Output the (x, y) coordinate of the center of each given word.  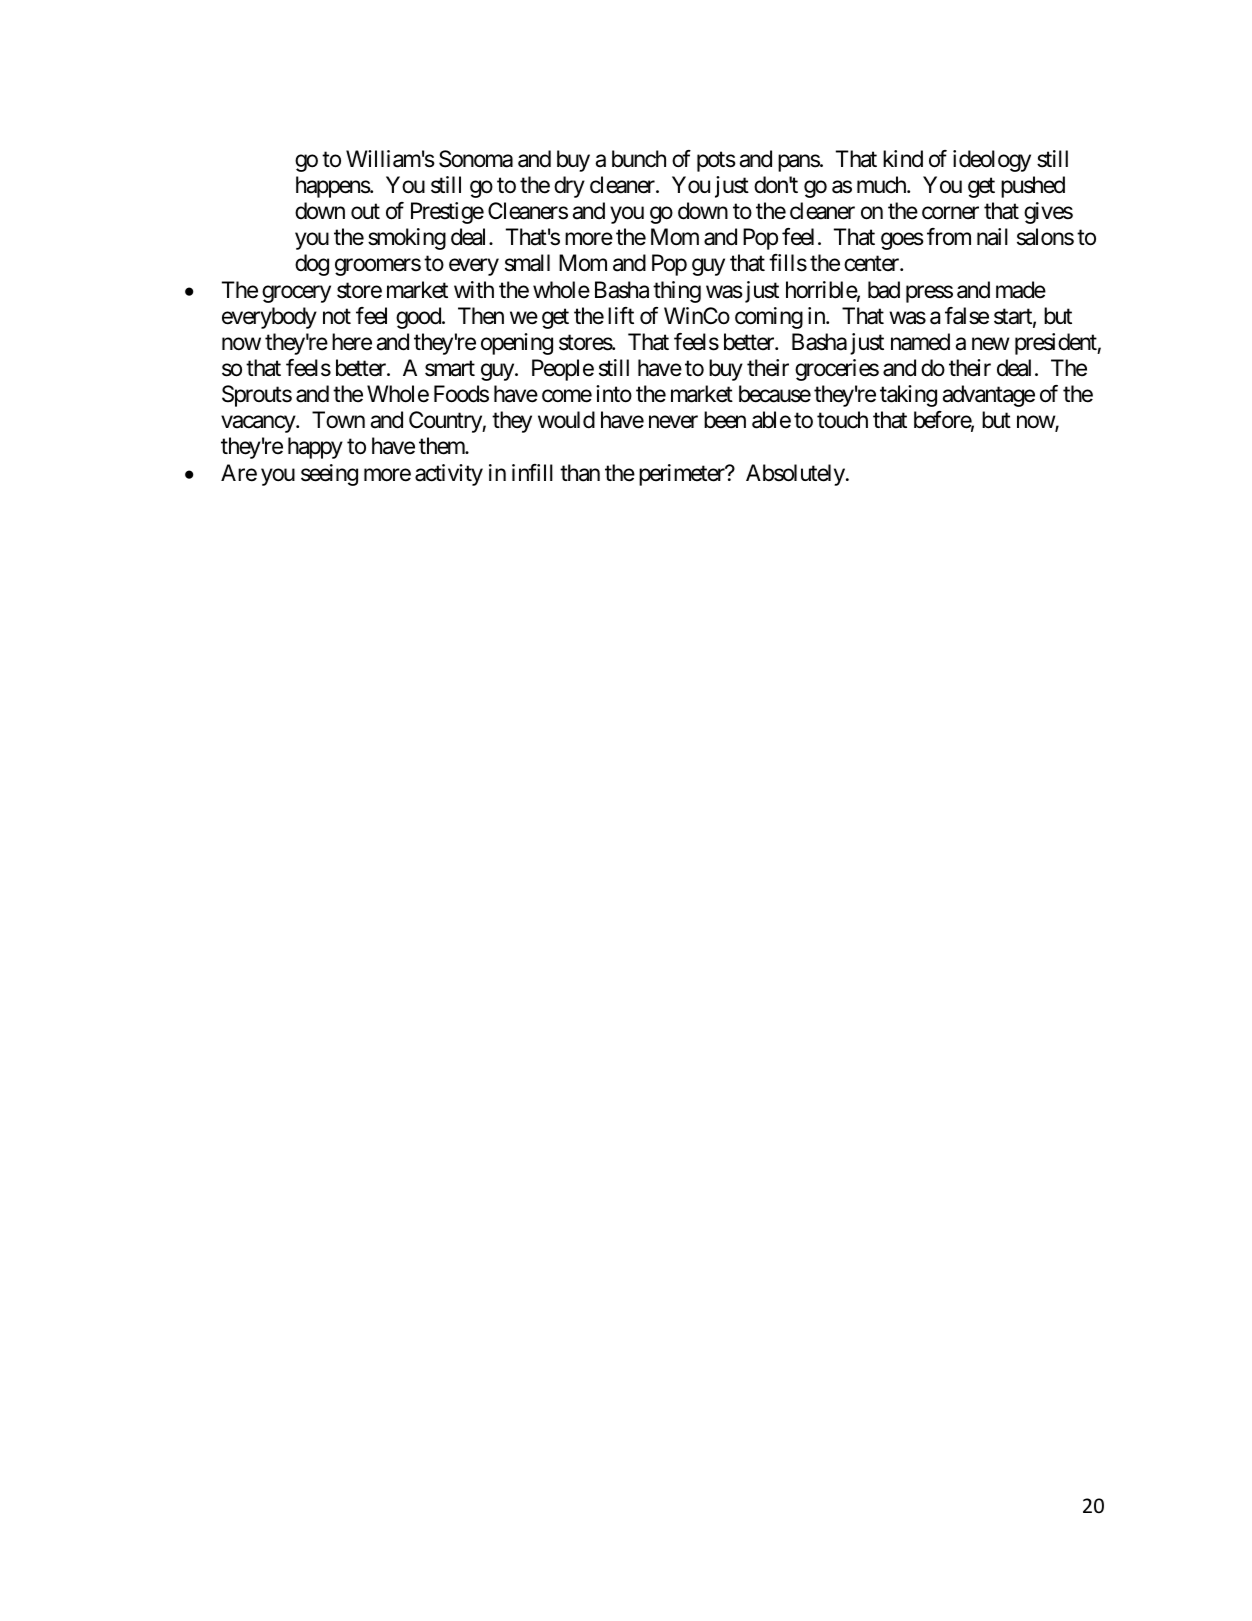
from (949, 237)
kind (903, 159)
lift (621, 315)
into (614, 394)
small (527, 263)
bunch (639, 159)
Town (338, 420)
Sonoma (476, 159)
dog (312, 265)
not (337, 317)
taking (908, 396)
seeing (329, 475)
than (580, 473)
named (920, 342)
